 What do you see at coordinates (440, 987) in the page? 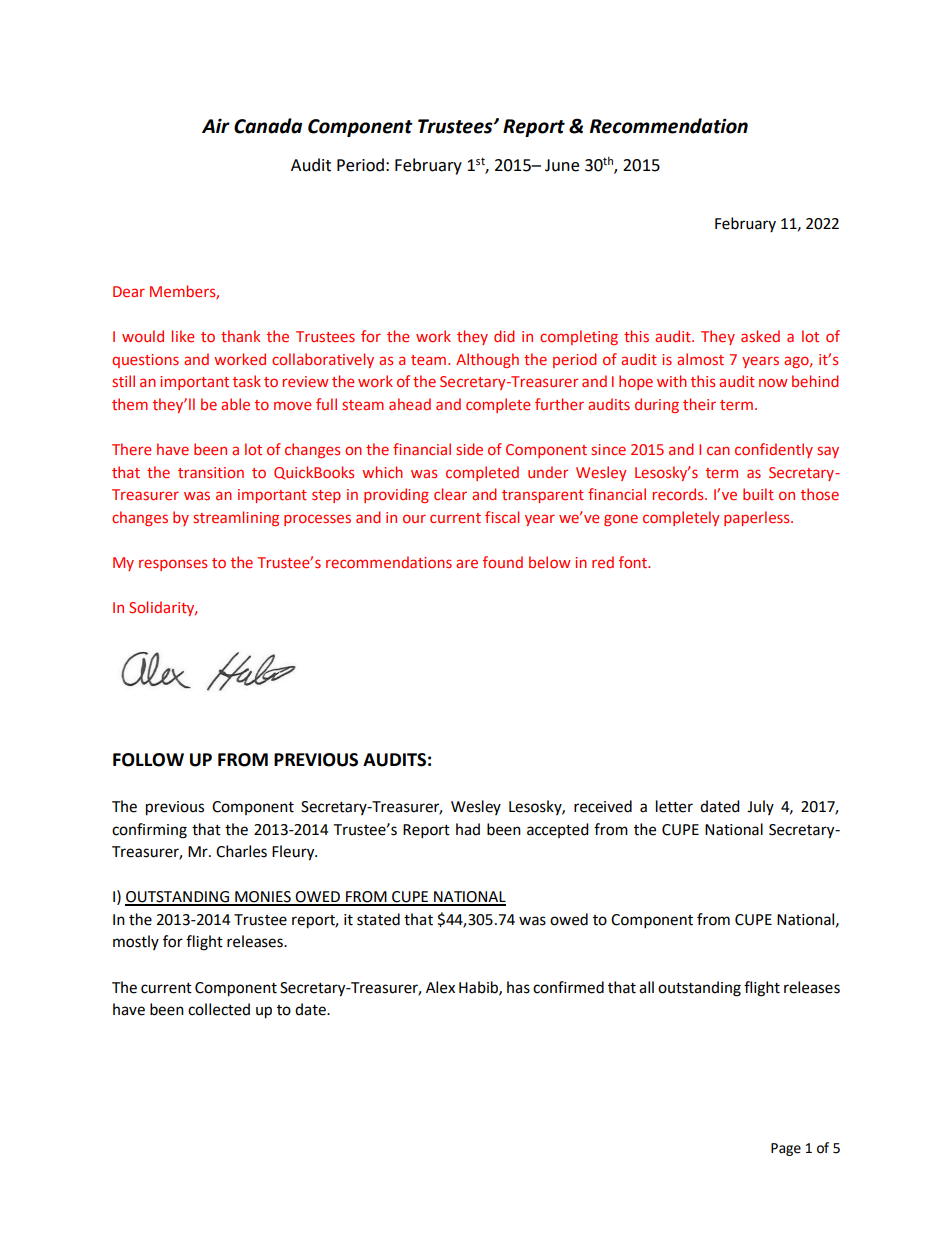
I see `Alex` at bounding box center [440, 987].
